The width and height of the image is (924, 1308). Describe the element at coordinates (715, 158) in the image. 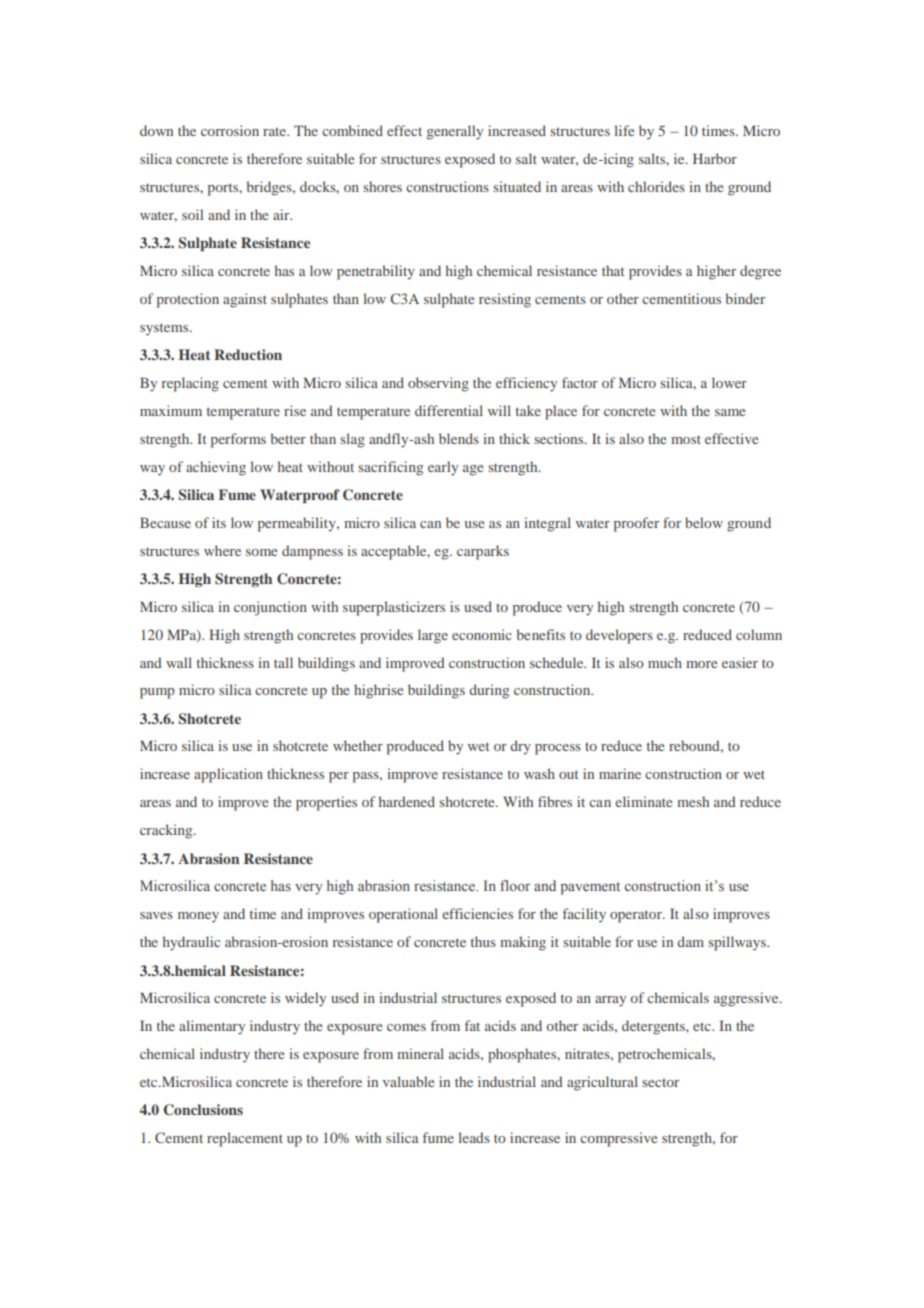

I see `Harbor` at that location.
